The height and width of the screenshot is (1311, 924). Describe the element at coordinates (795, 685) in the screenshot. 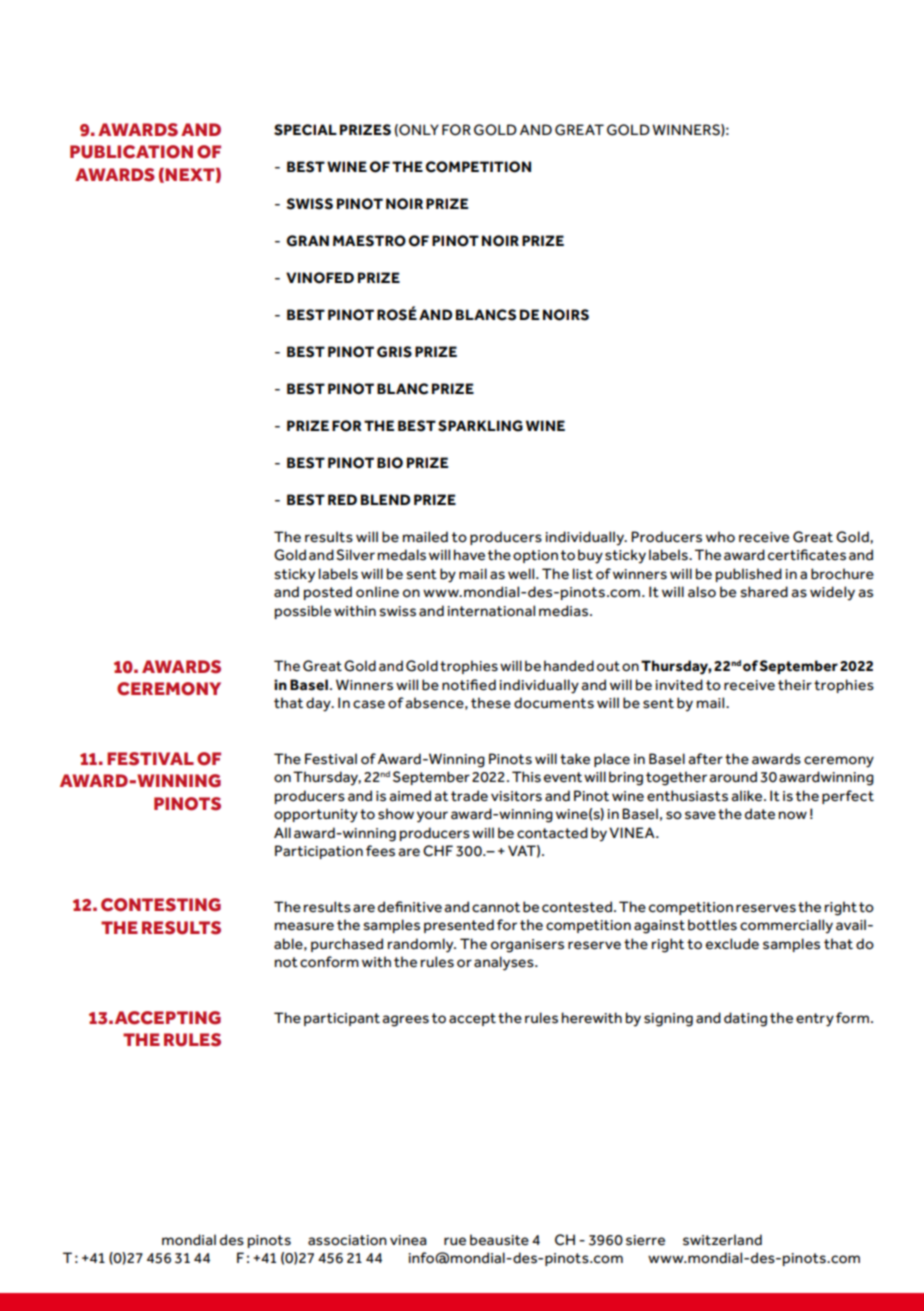

I see `their` at that location.
